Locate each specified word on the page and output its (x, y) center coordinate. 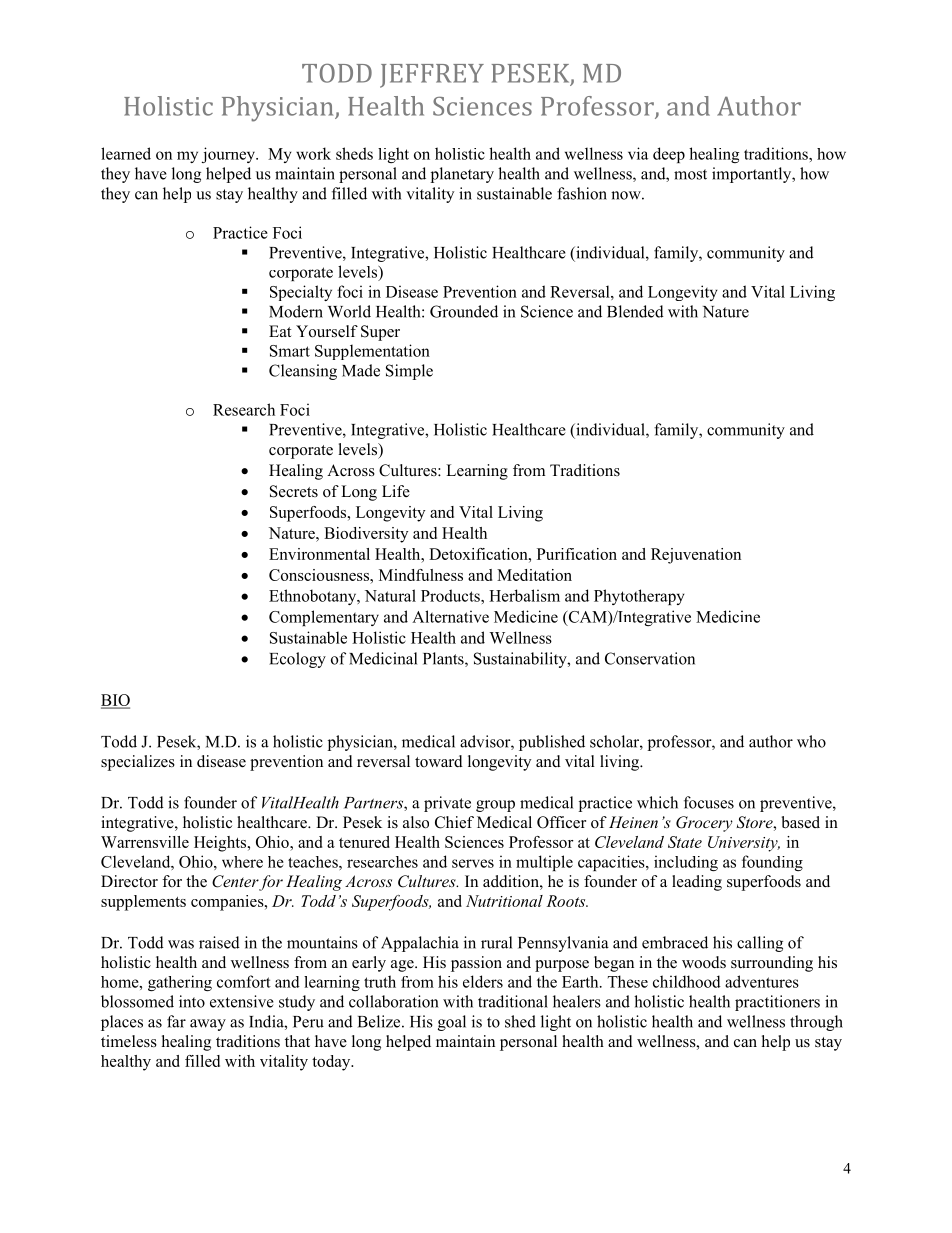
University (744, 844)
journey (230, 155)
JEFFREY (432, 76)
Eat (280, 331)
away (208, 1025)
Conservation (650, 658)
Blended (635, 311)
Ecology (297, 660)
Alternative (450, 616)
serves (473, 863)
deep (669, 155)
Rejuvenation (696, 556)
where (242, 862)
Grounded (464, 311)
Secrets (294, 491)
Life (396, 491)
